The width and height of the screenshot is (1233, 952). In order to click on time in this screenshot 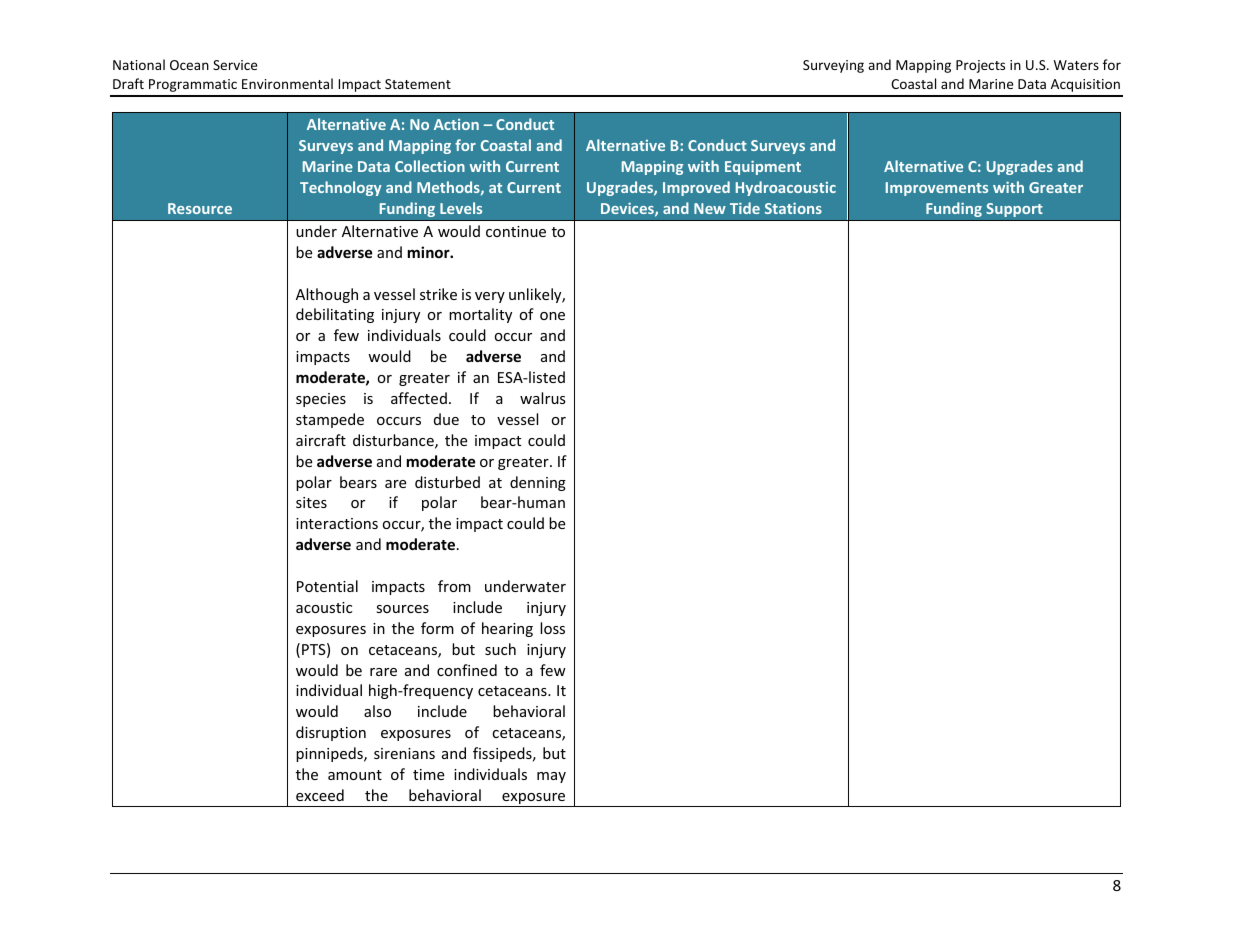, I will do `click(428, 774)`.
